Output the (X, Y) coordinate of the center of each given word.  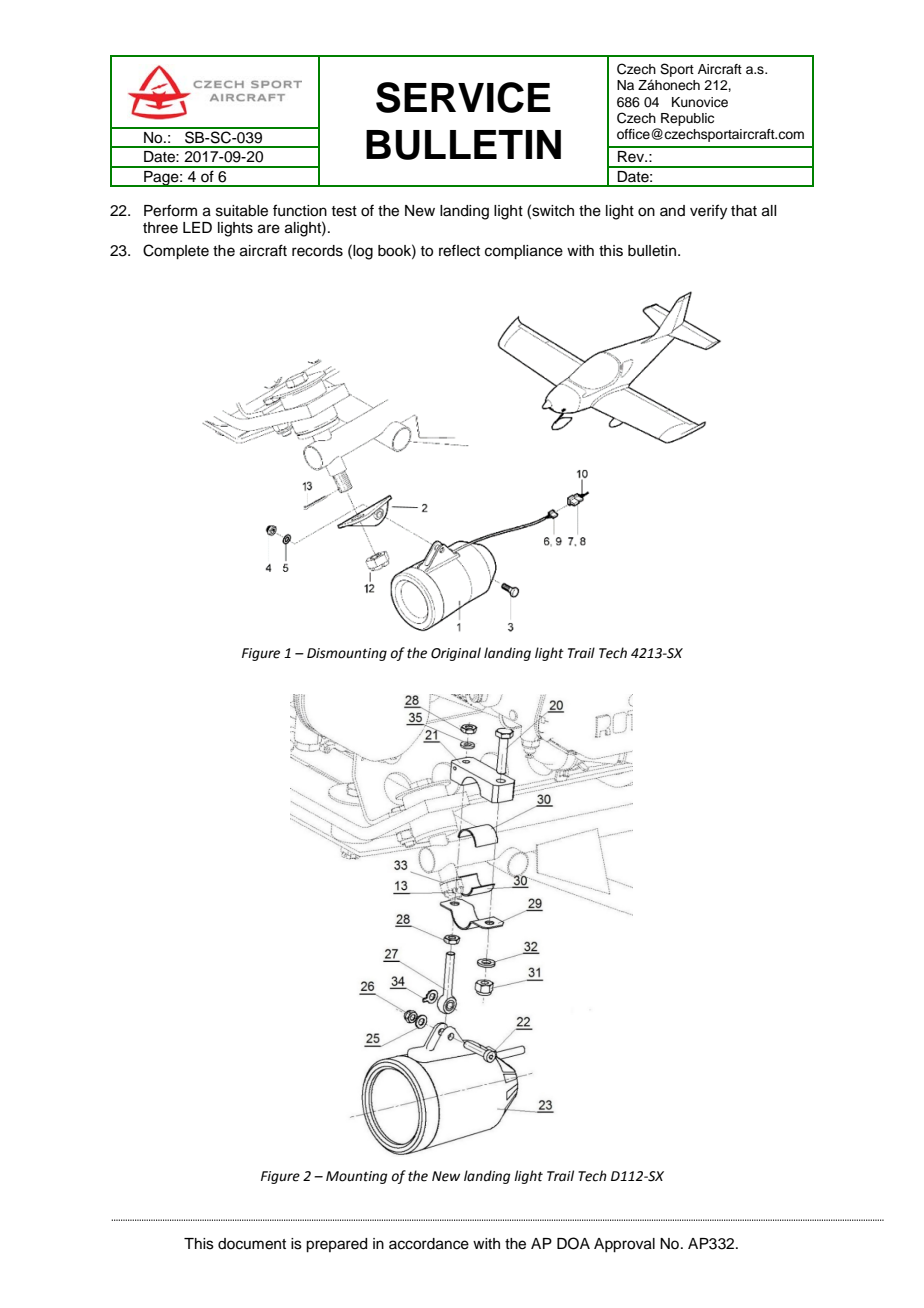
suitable (242, 211)
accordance (429, 1244)
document (252, 1244)
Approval (624, 1245)
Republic (687, 119)
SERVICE (463, 97)
